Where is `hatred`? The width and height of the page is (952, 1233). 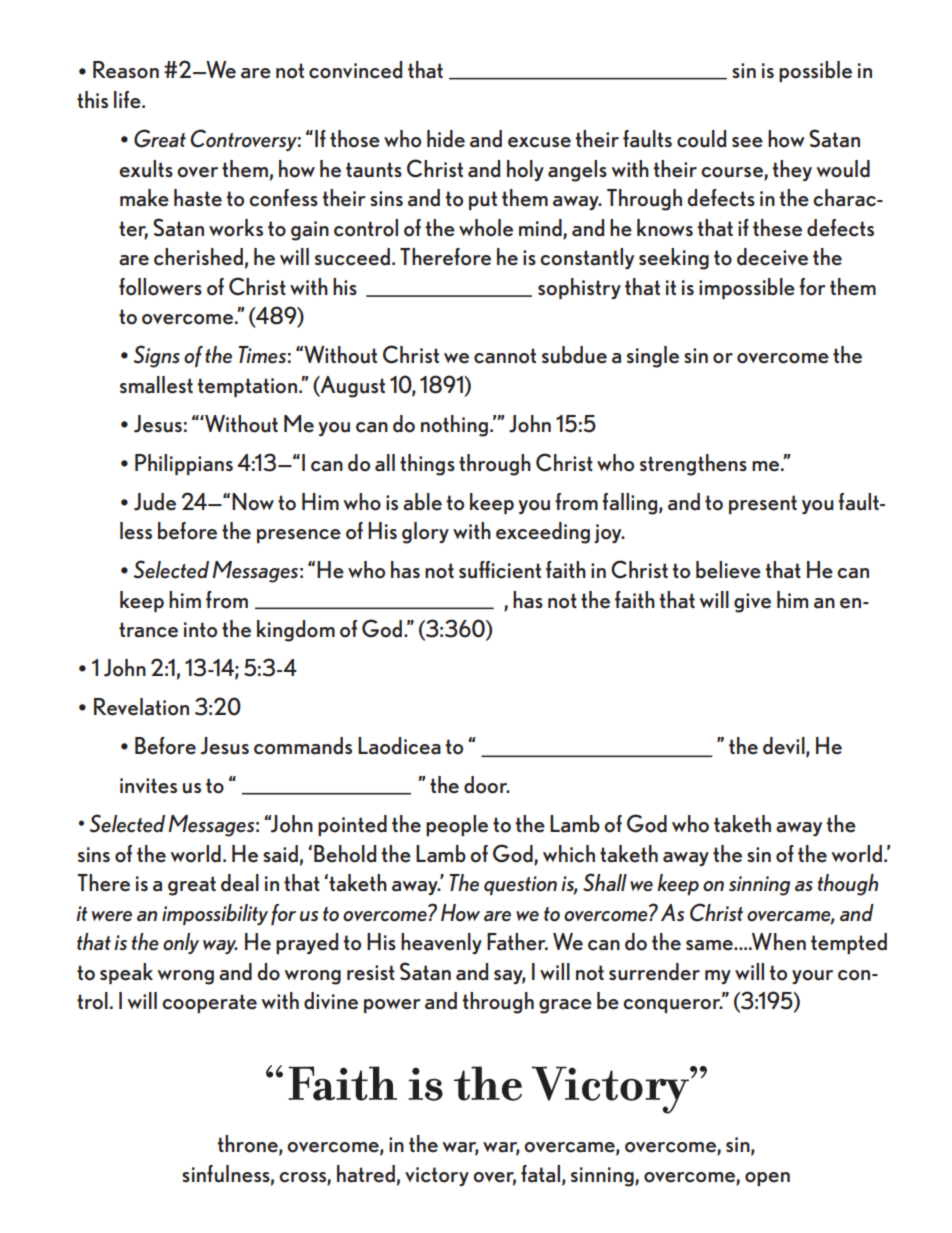 hatred is located at coordinates (366, 1174).
